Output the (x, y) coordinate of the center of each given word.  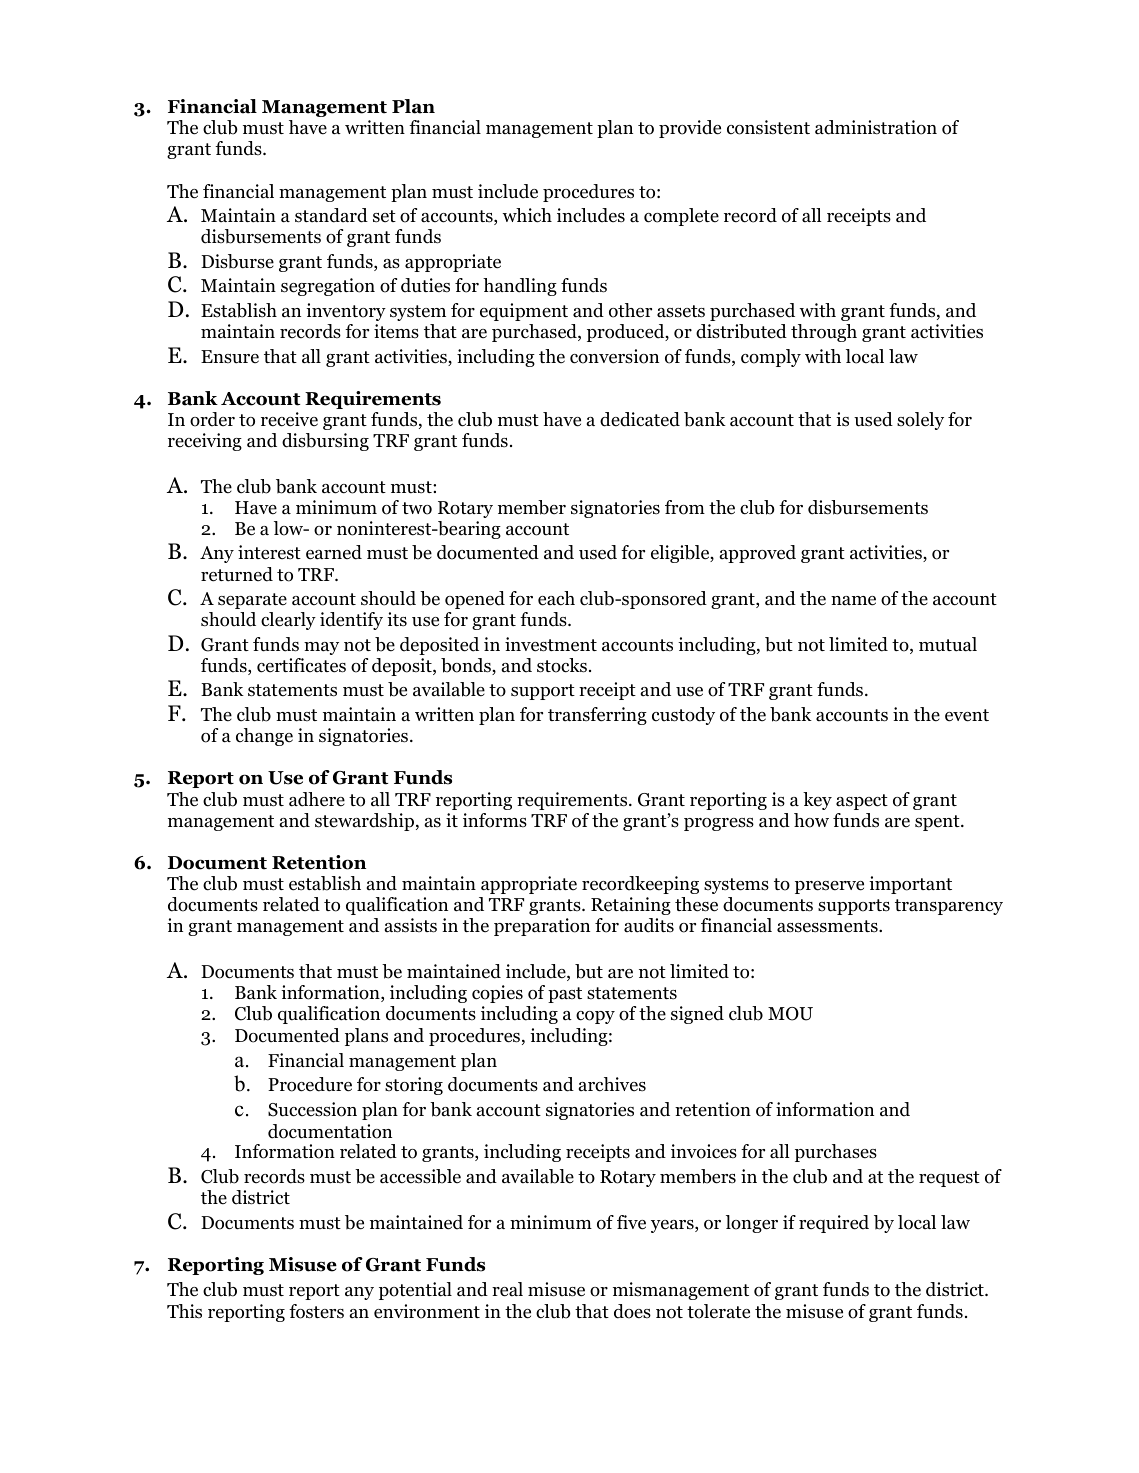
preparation (542, 927)
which (527, 215)
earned (334, 552)
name (853, 601)
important (910, 885)
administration (876, 127)
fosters (316, 1311)
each (556, 598)
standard (331, 215)
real (507, 1289)
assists (411, 925)
